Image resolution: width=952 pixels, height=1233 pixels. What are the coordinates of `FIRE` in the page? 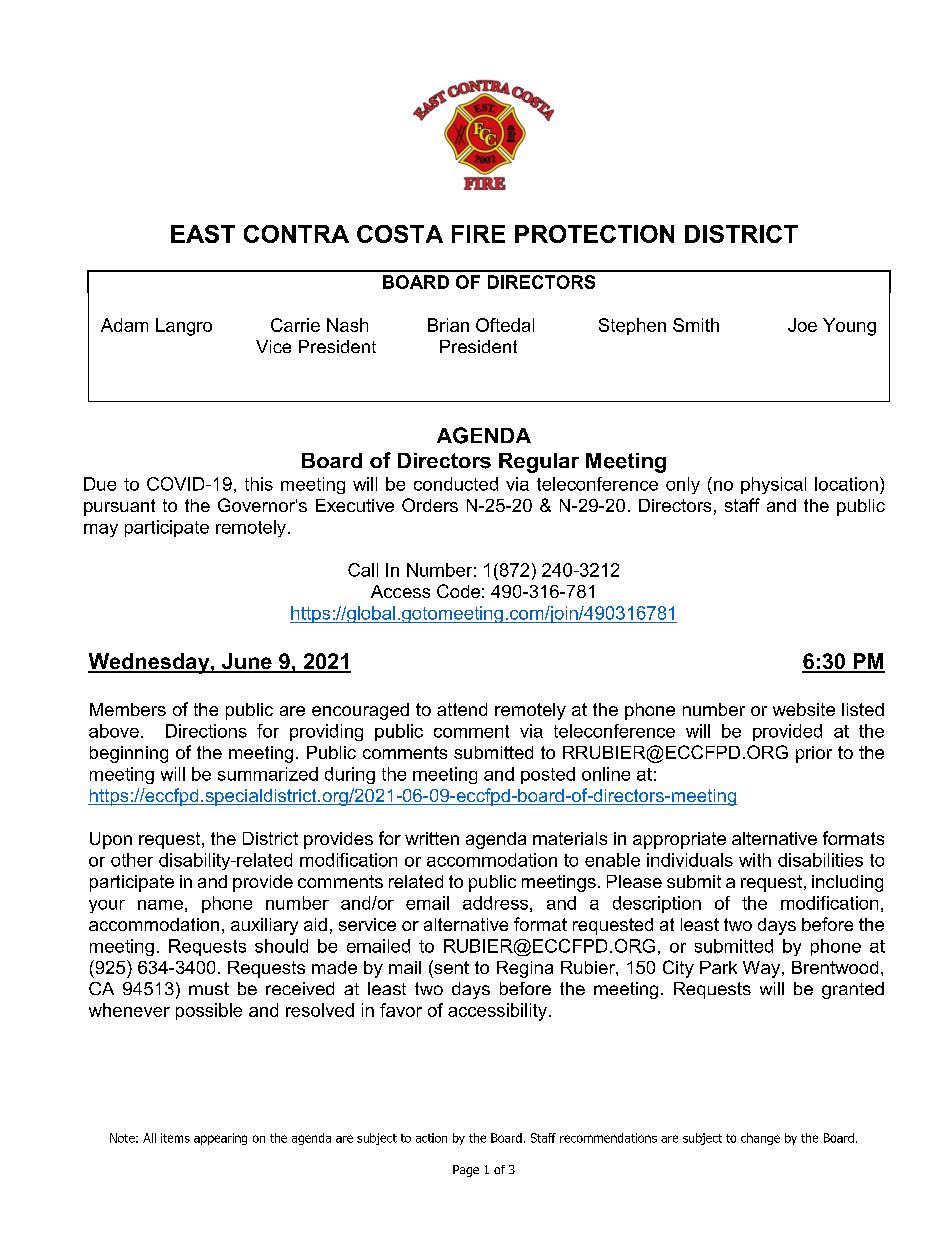 It's located at (478, 234).
